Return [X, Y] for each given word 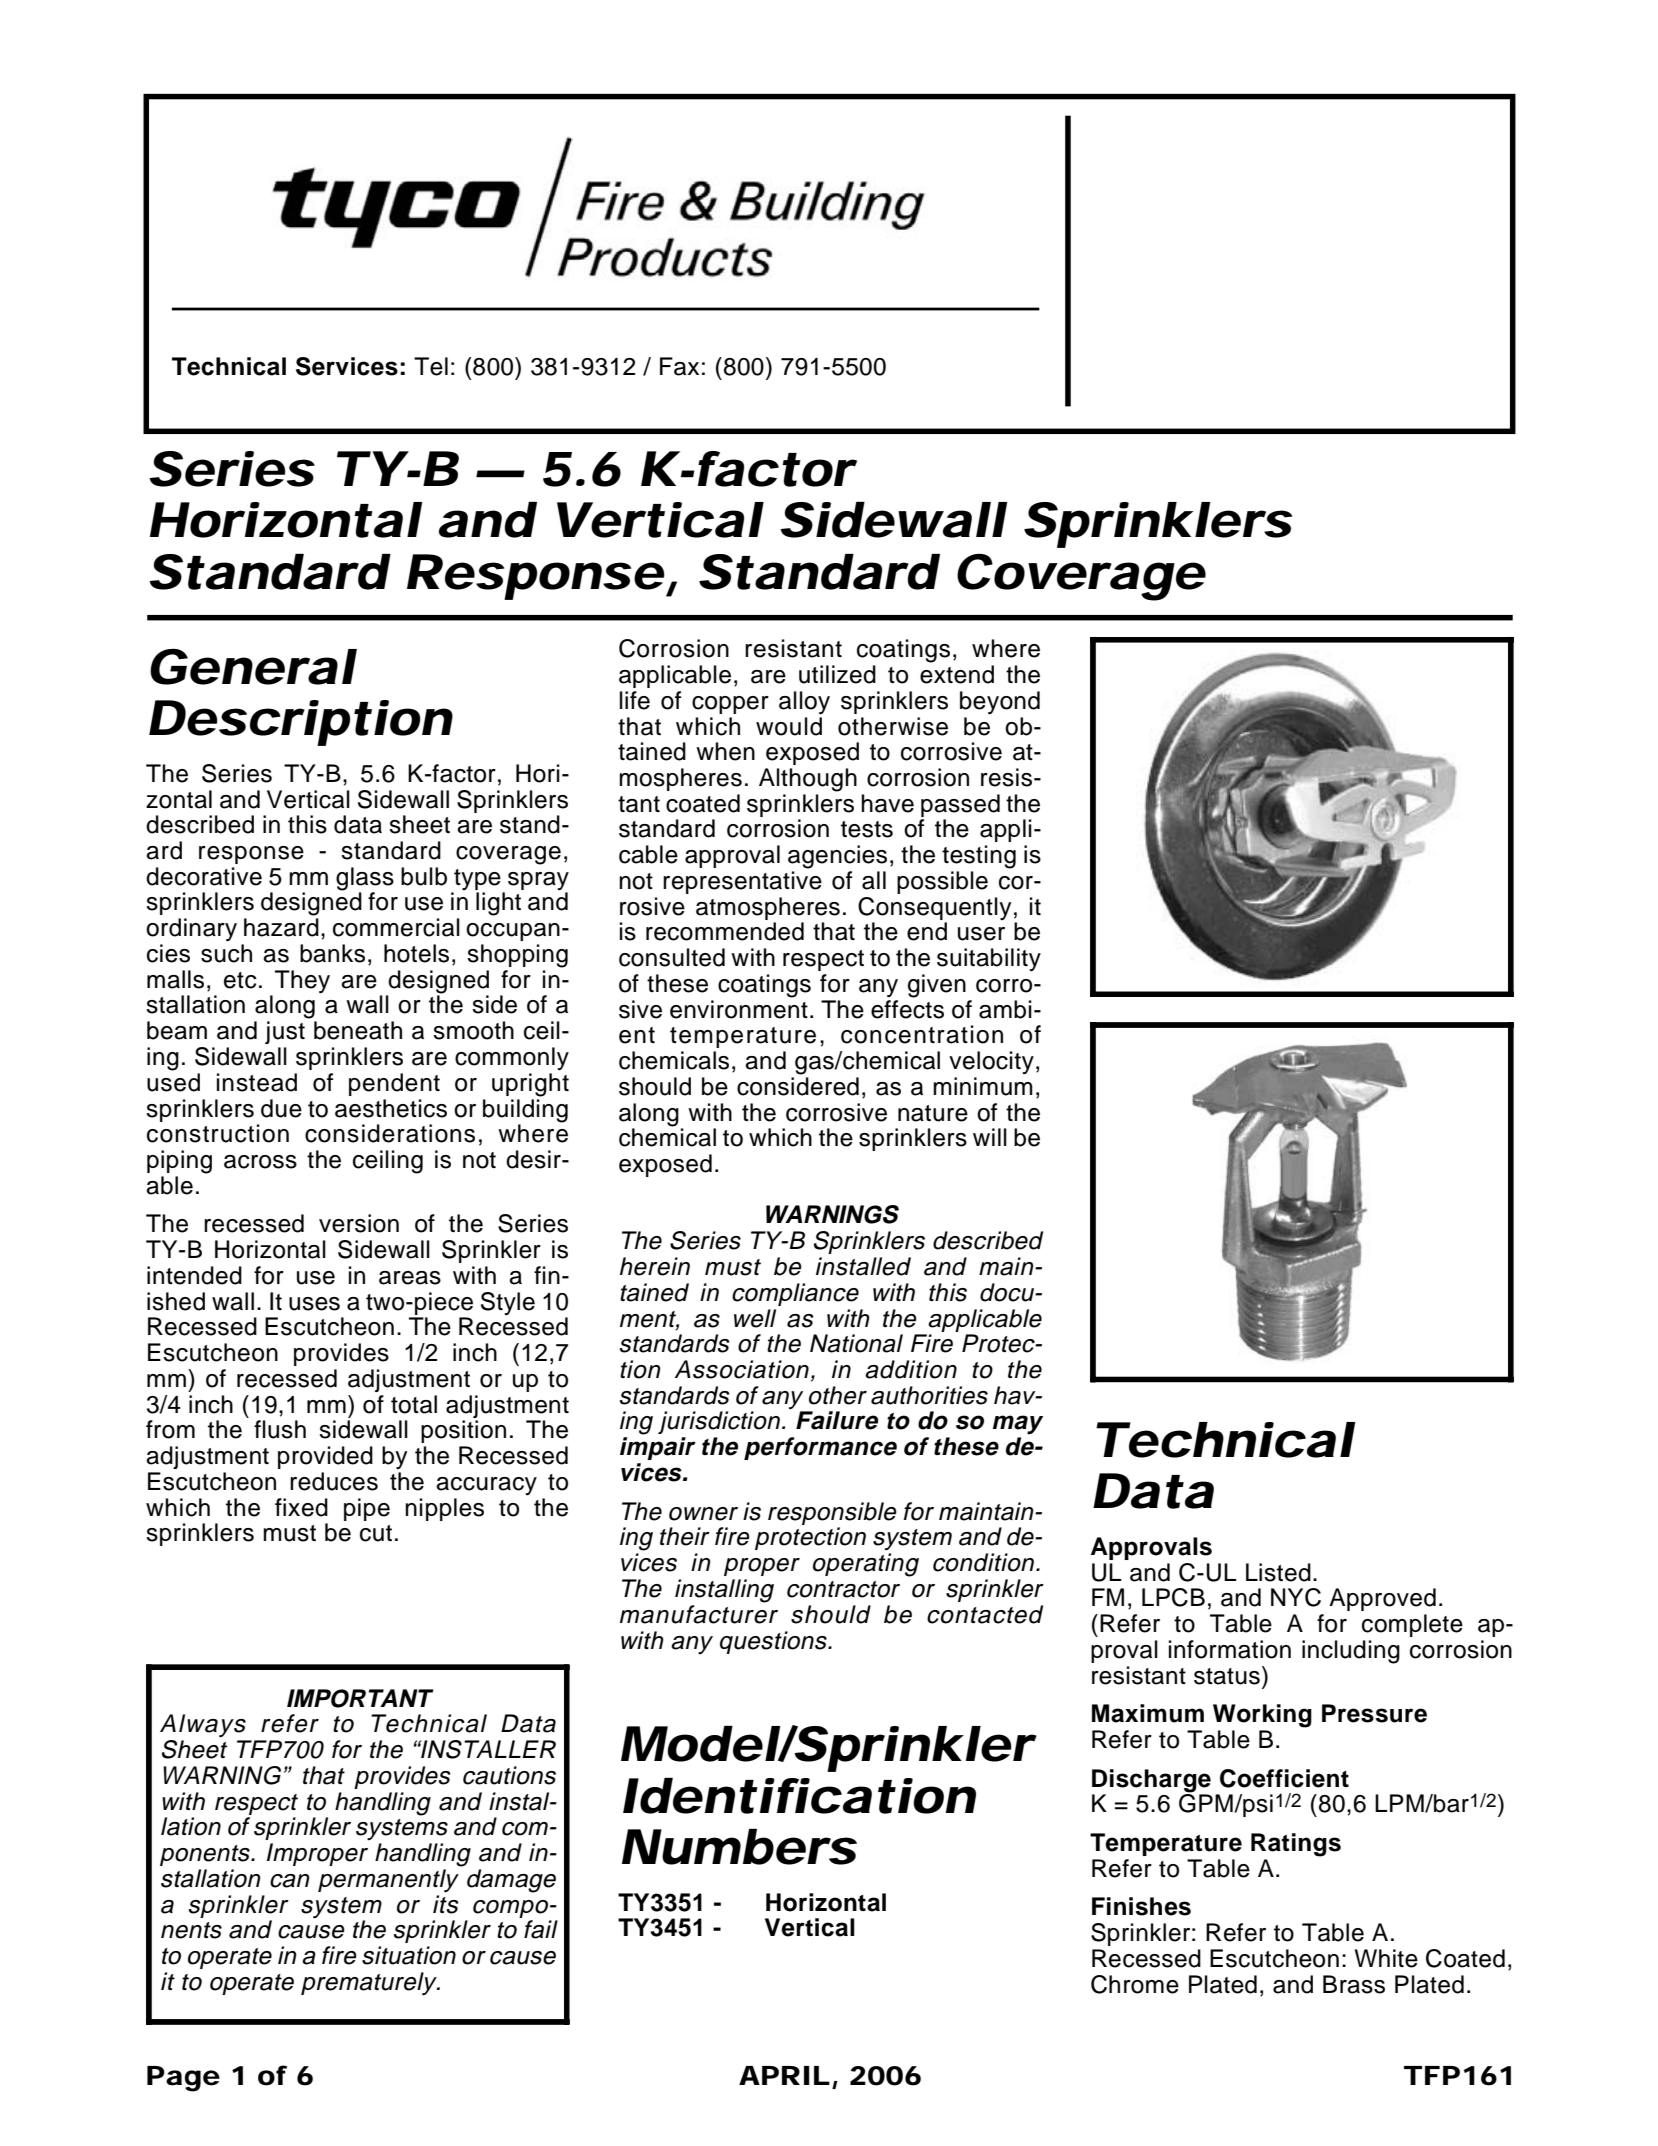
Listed [1278, 1572]
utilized [837, 674]
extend [957, 674]
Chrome [1135, 1984]
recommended [725, 931]
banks [332, 953]
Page [183, 2079]
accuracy [486, 1486]
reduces [334, 1481]
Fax [679, 366]
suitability [989, 959]
